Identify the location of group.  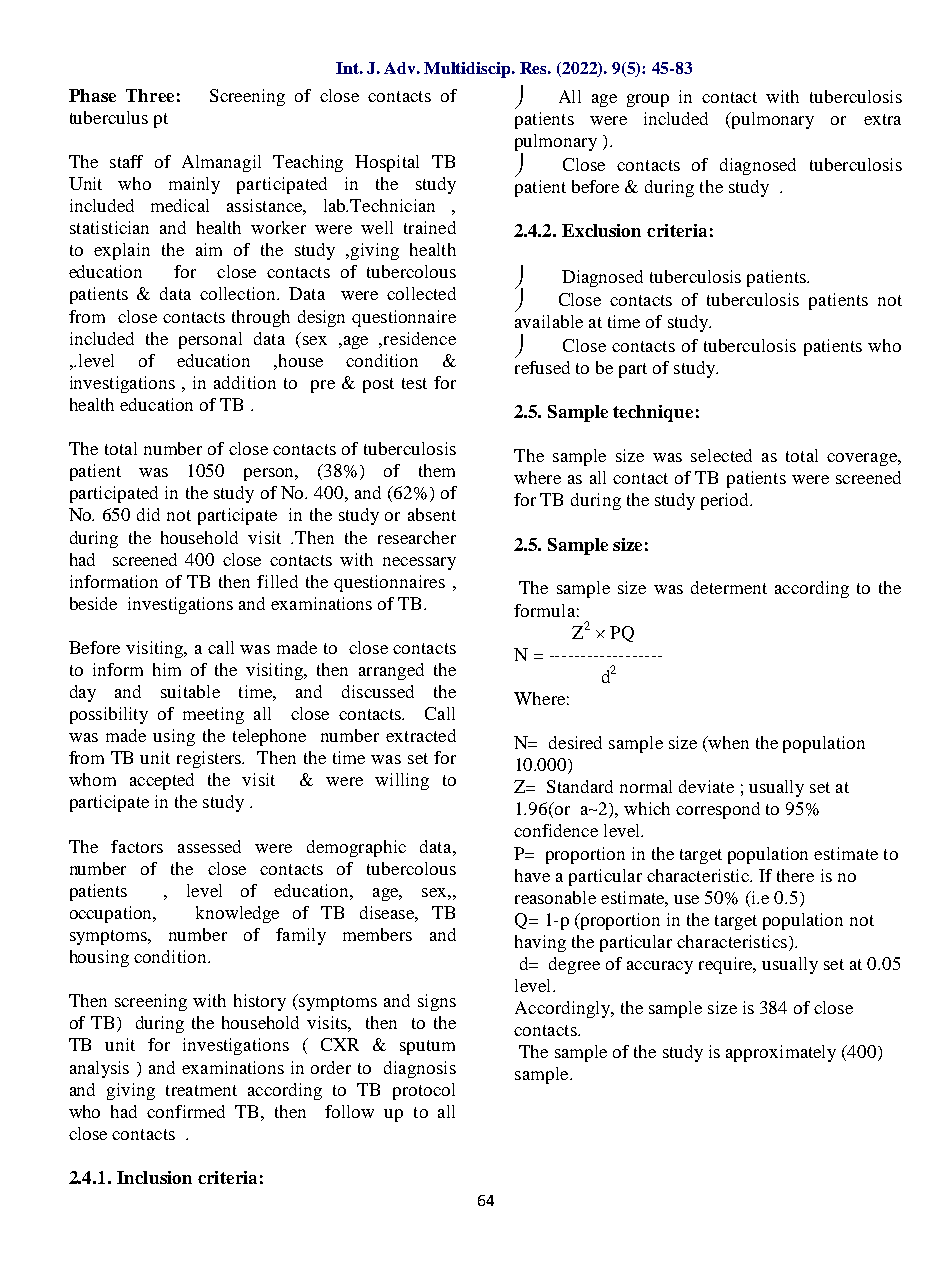
(648, 100).
